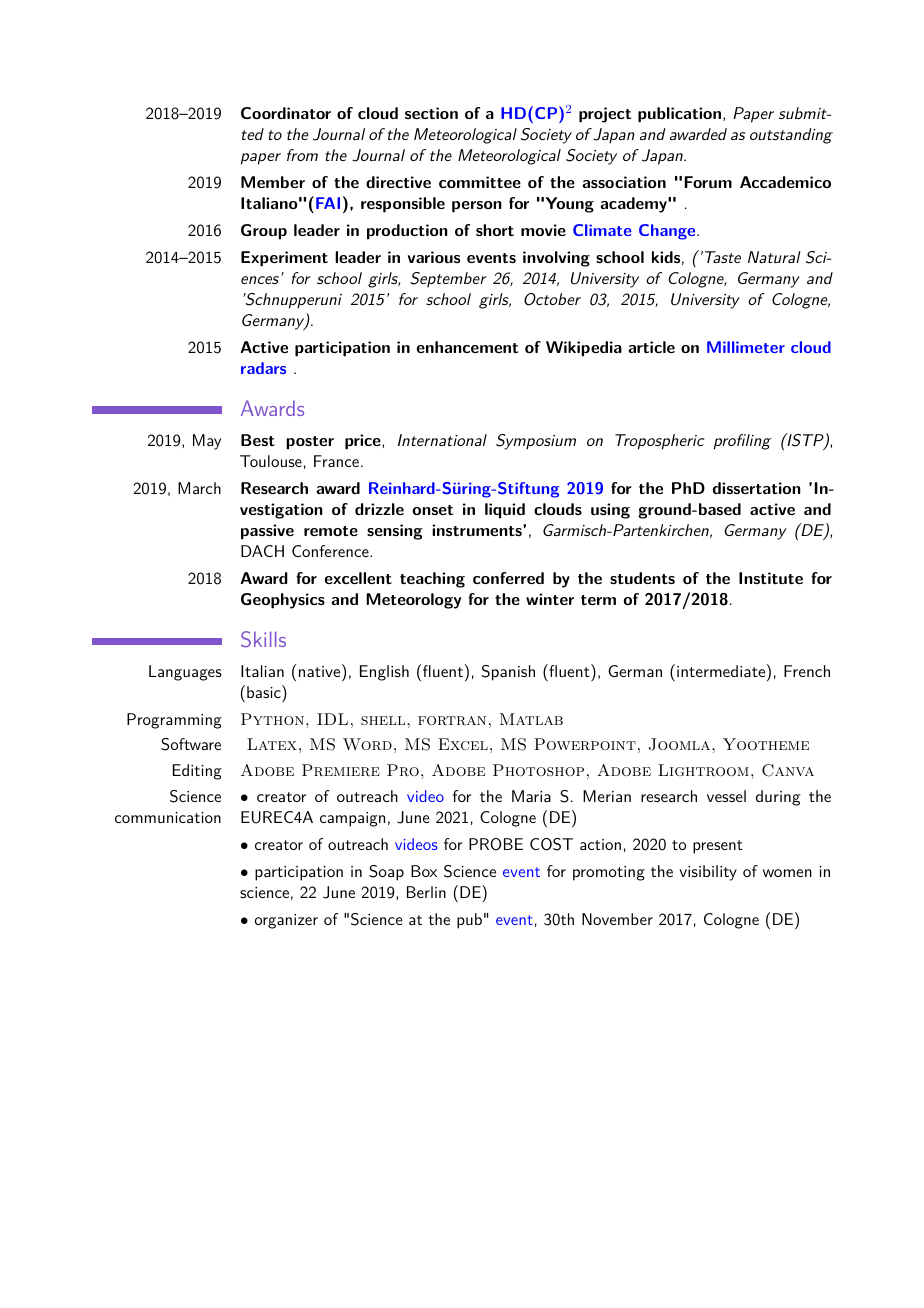 The image size is (924, 1308). I want to click on profiling, so click(742, 442).
